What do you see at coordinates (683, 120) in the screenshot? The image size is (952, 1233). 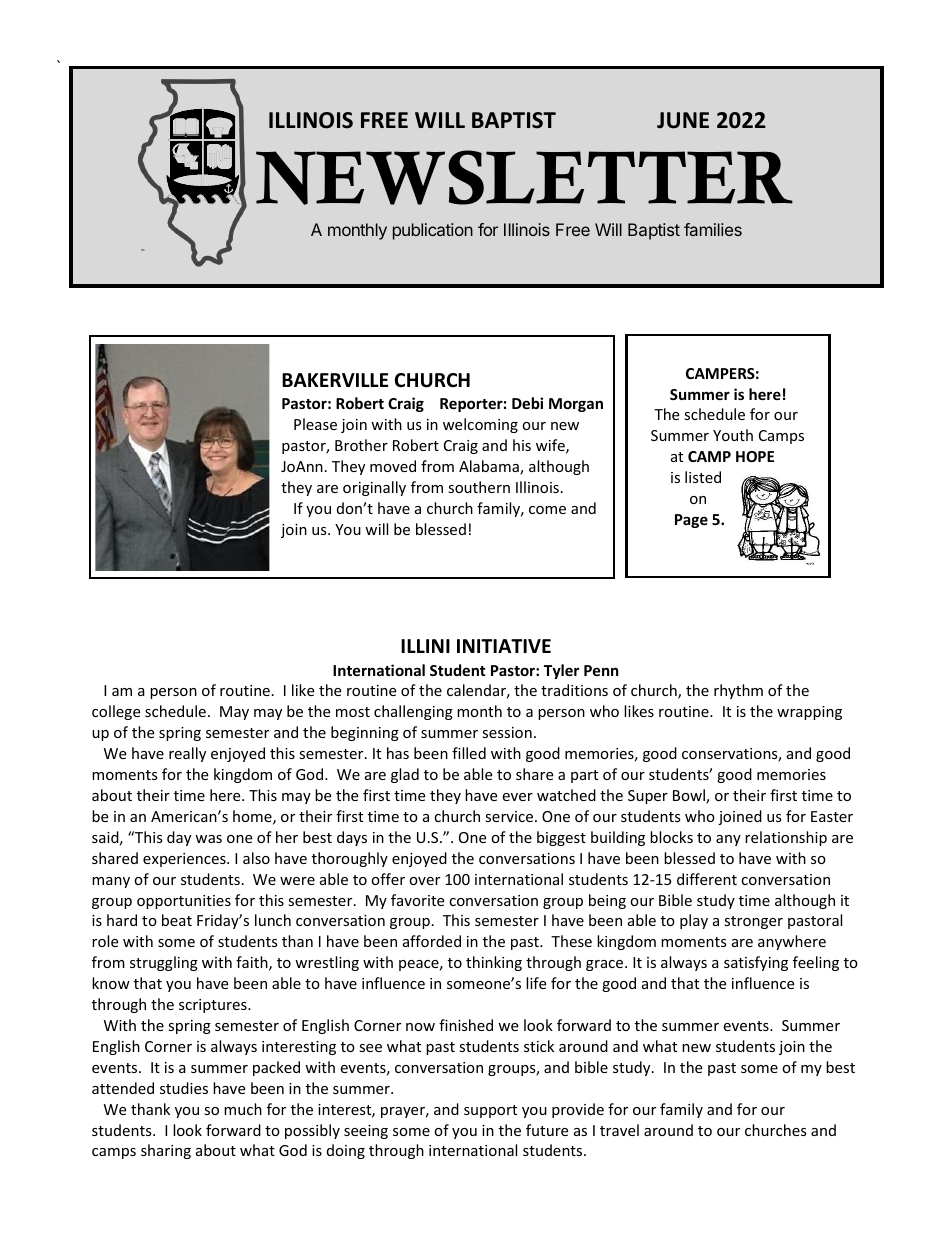 I see `JUNE` at bounding box center [683, 120].
